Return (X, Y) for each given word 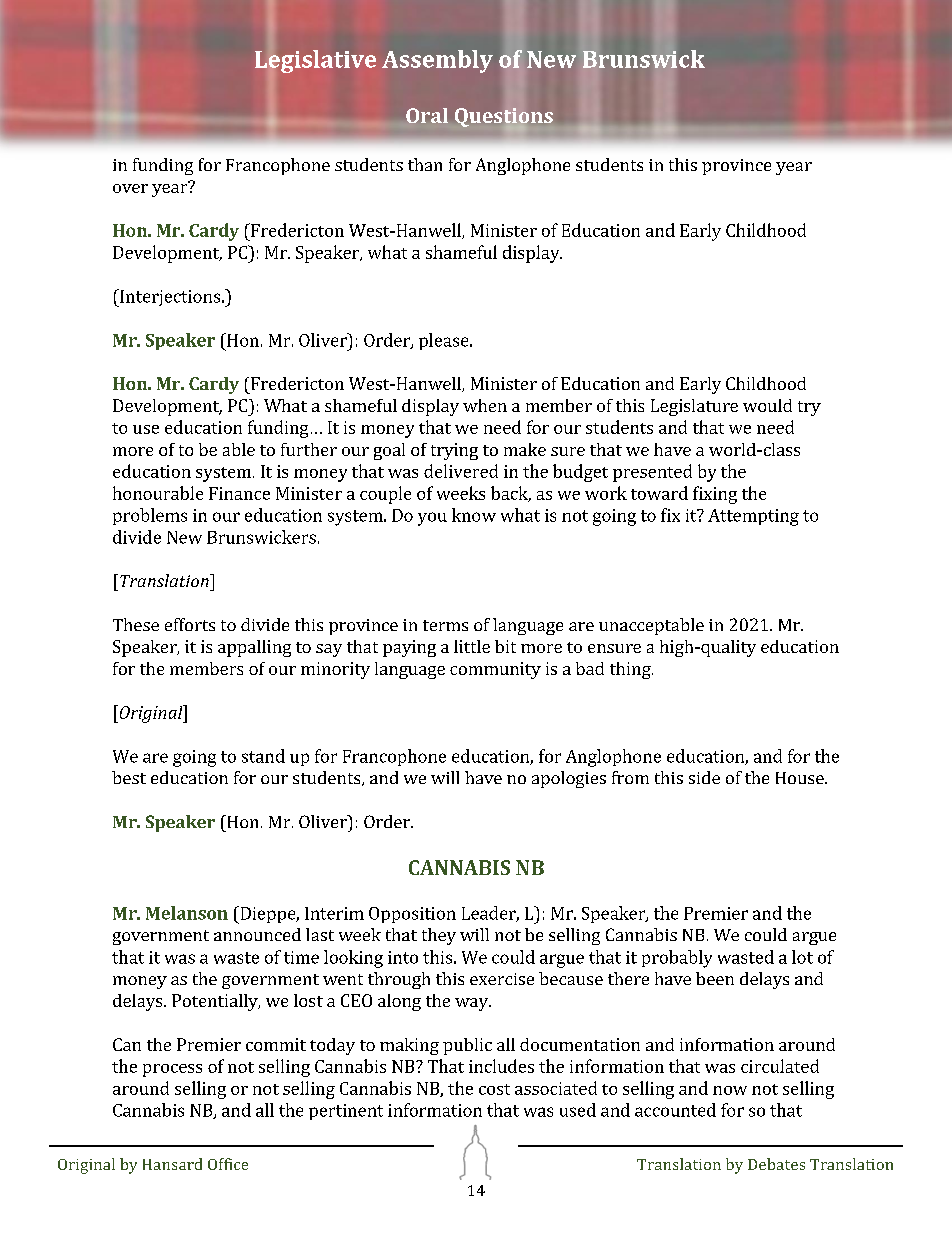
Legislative (315, 61)
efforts (190, 624)
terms (445, 625)
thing (631, 670)
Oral (427, 115)
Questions (504, 117)
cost (494, 1089)
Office (228, 1164)
